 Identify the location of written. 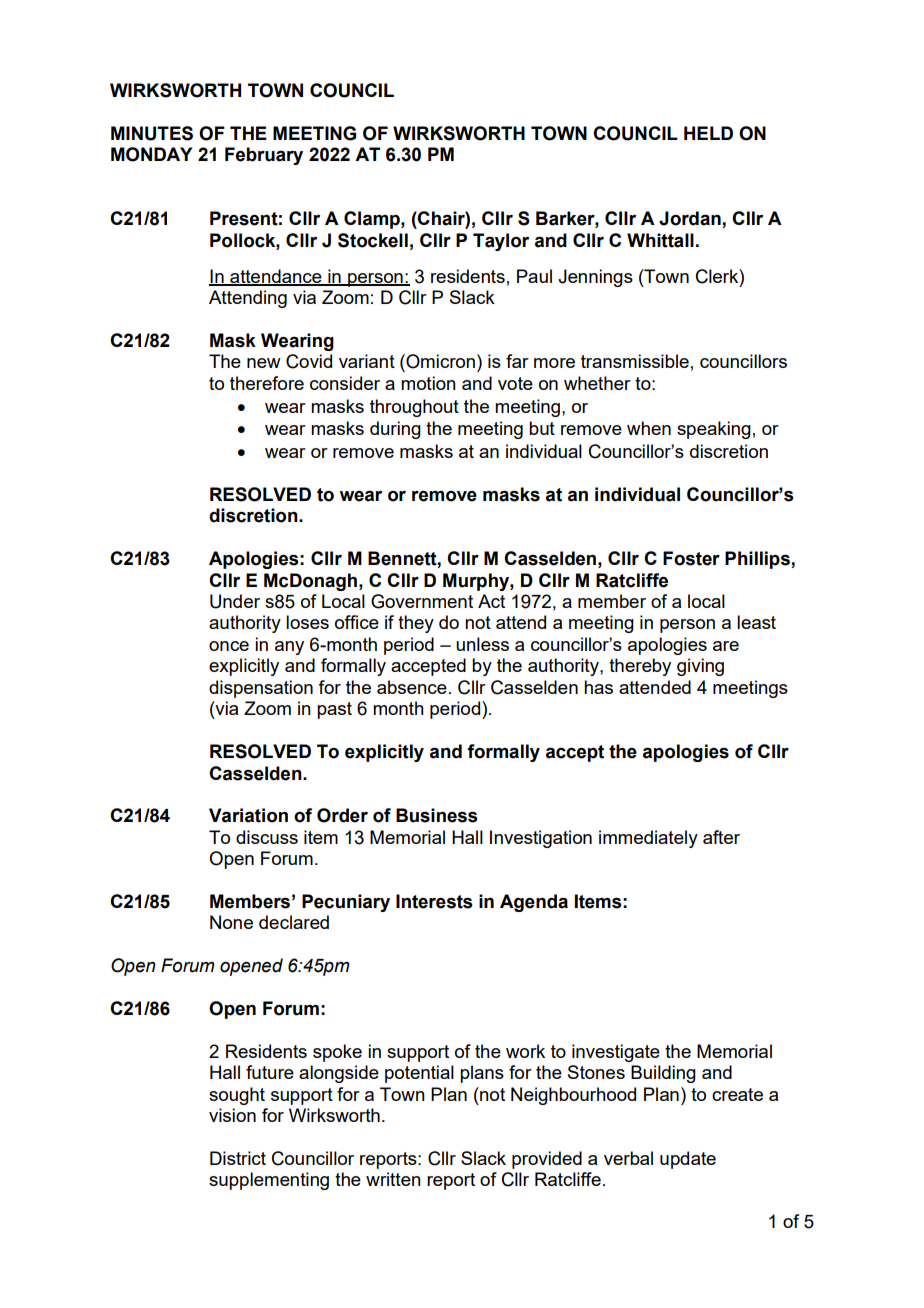
(393, 1179).
